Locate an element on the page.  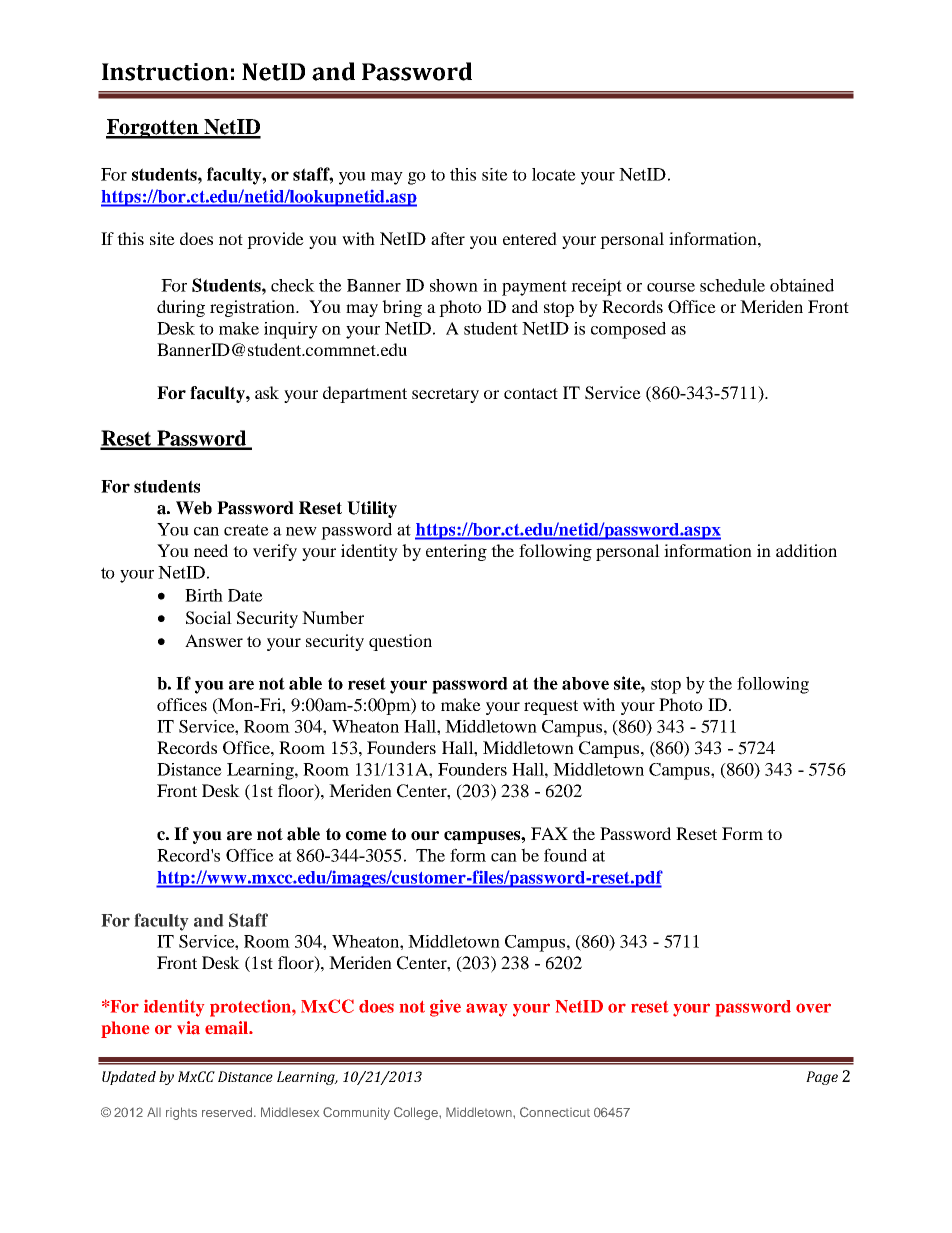
Instruction is located at coordinates (165, 72).
